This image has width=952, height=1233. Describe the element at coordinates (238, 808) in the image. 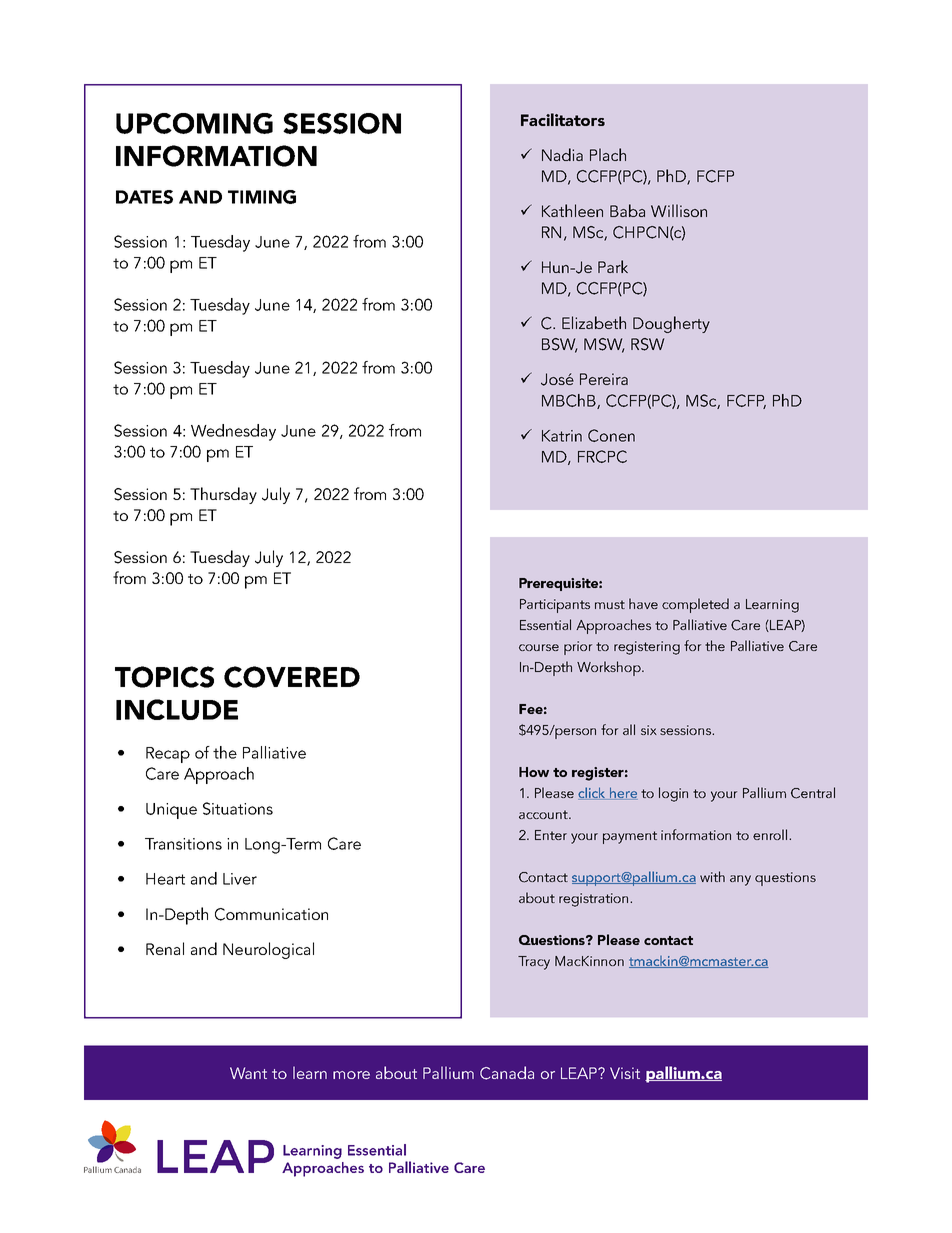

I see `Situations` at that location.
